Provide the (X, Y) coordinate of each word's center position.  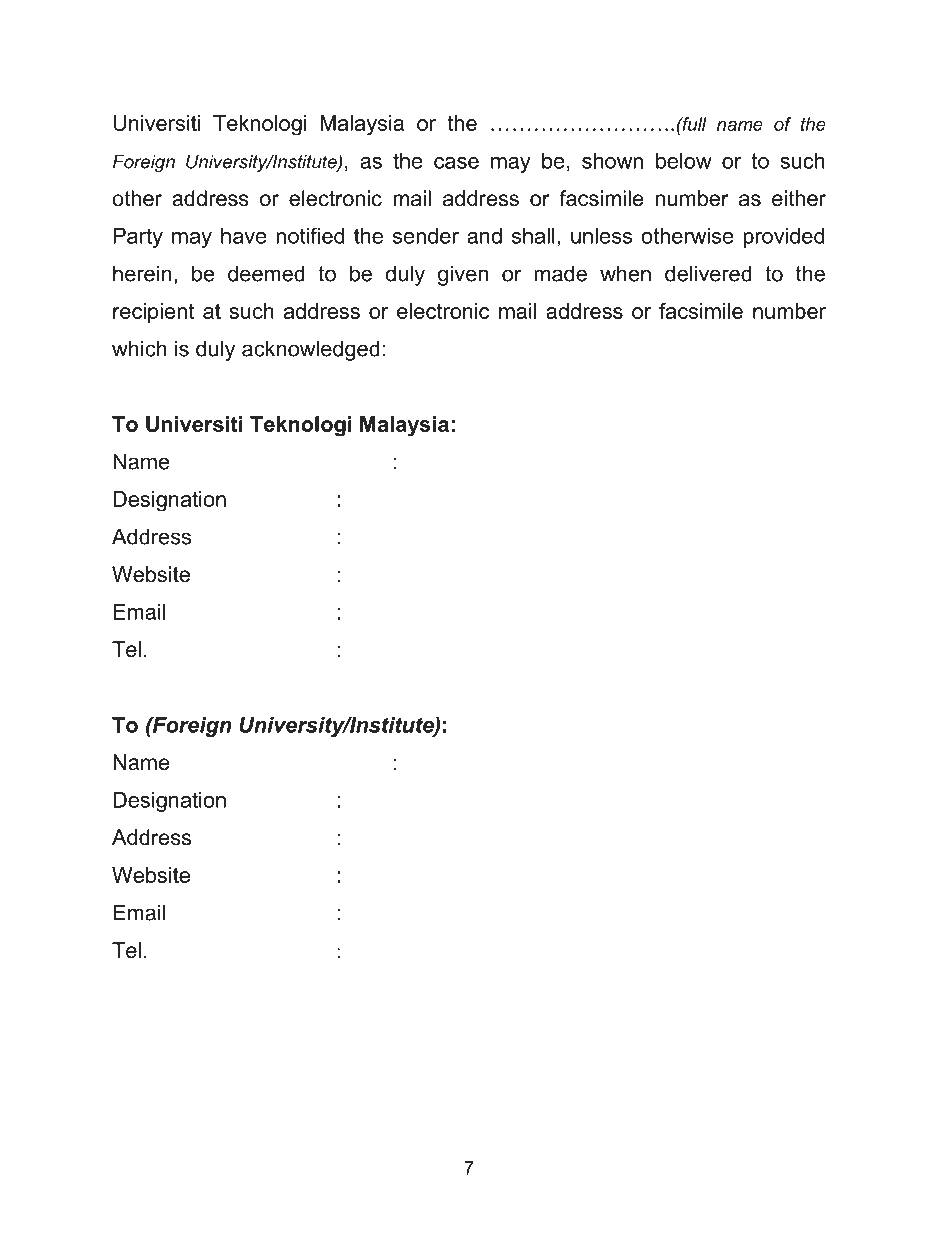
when (625, 273)
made (560, 273)
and (484, 236)
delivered (708, 273)
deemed (266, 273)
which (139, 348)
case (456, 163)
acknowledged (311, 350)
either (799, 198)
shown (612, 161)
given (463, 275)
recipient (153, 313)
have (244, 236)
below (684, 161)
